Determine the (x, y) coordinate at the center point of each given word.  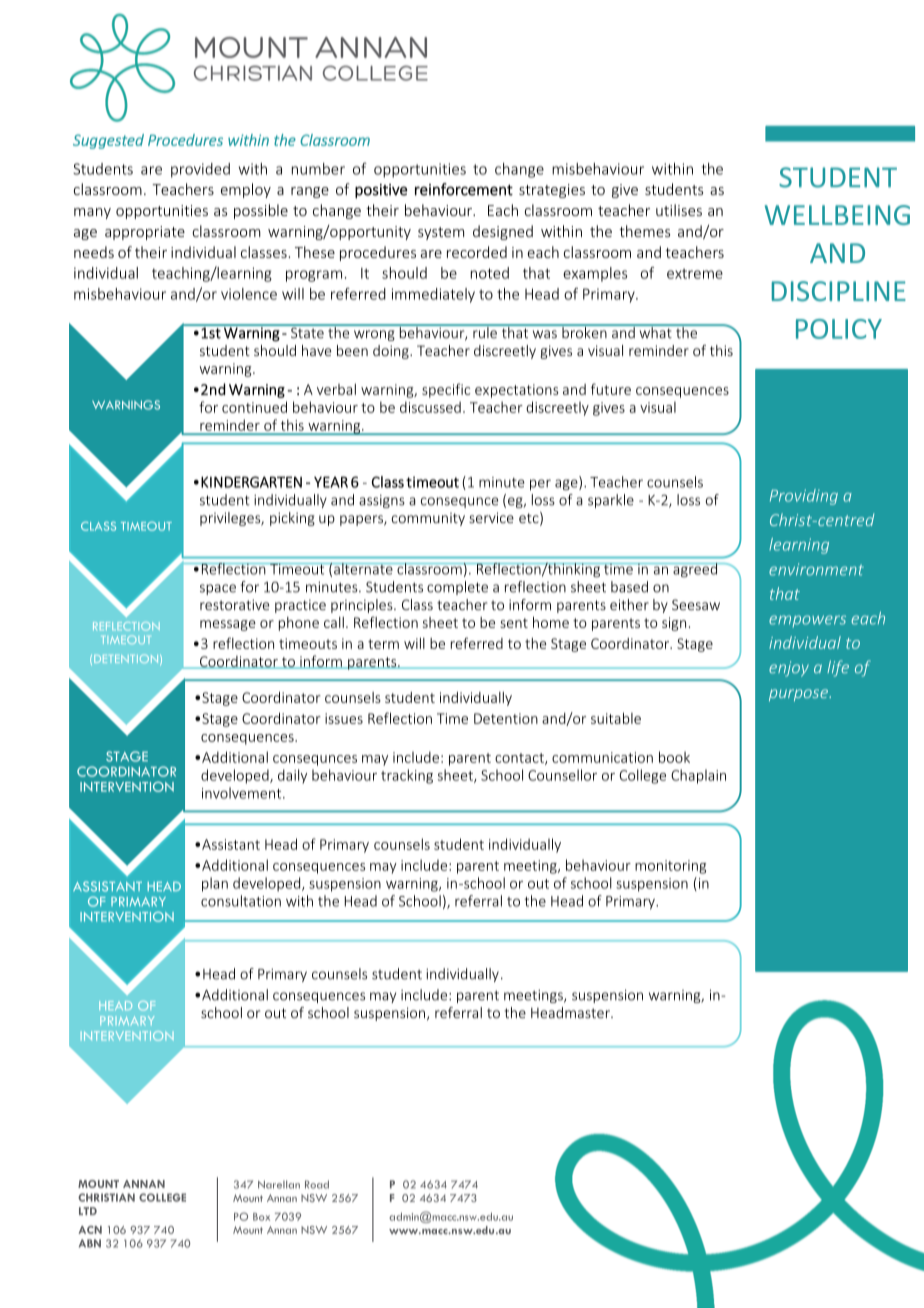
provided (200, 170)
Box (261, 1217)
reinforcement (464, 189)
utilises (679, 210)
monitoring (670, 867)
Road (317, 1184)
